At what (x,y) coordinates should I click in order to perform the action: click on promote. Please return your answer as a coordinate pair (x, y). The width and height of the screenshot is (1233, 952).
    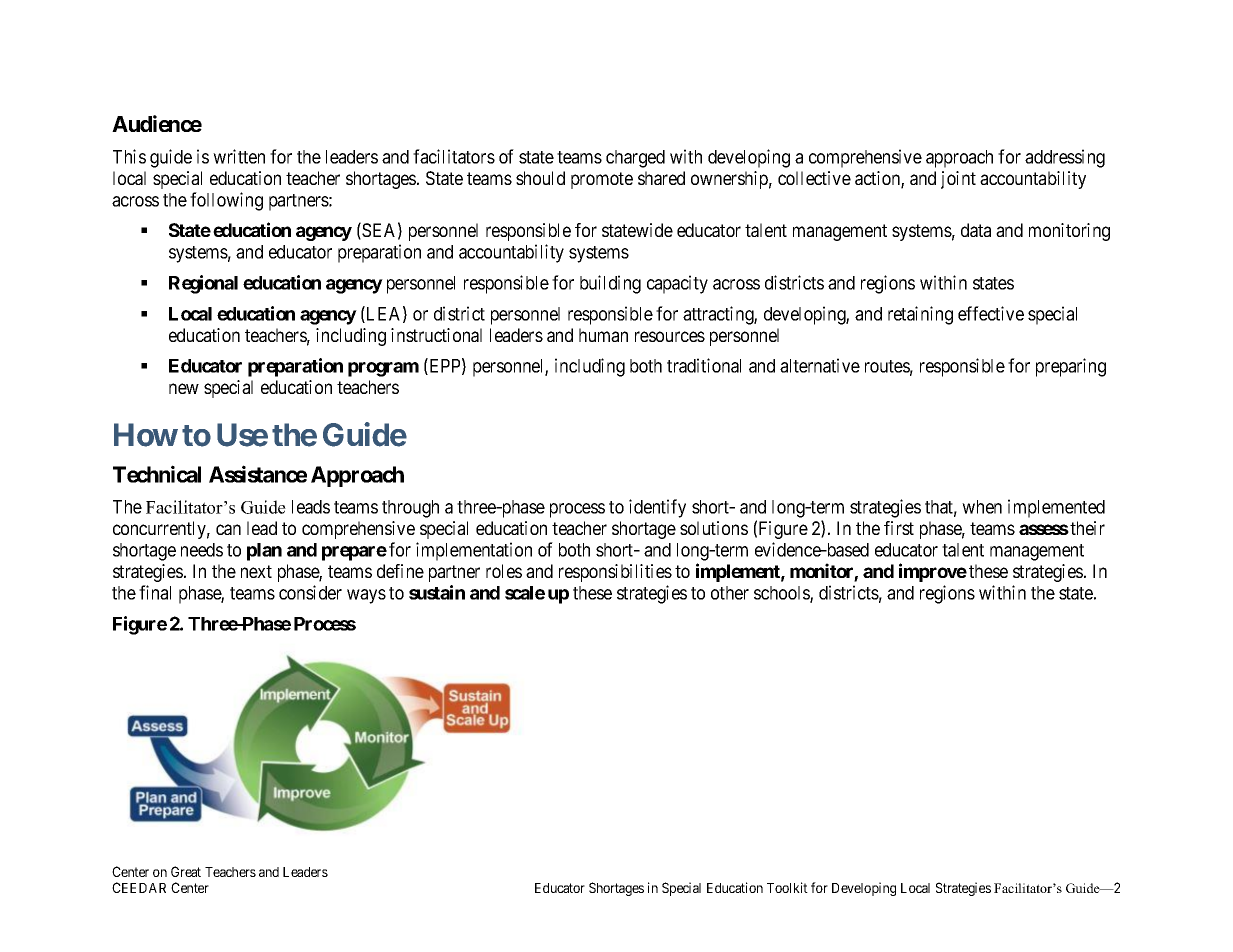
    Looking at the image, I should click on (602, 180).
